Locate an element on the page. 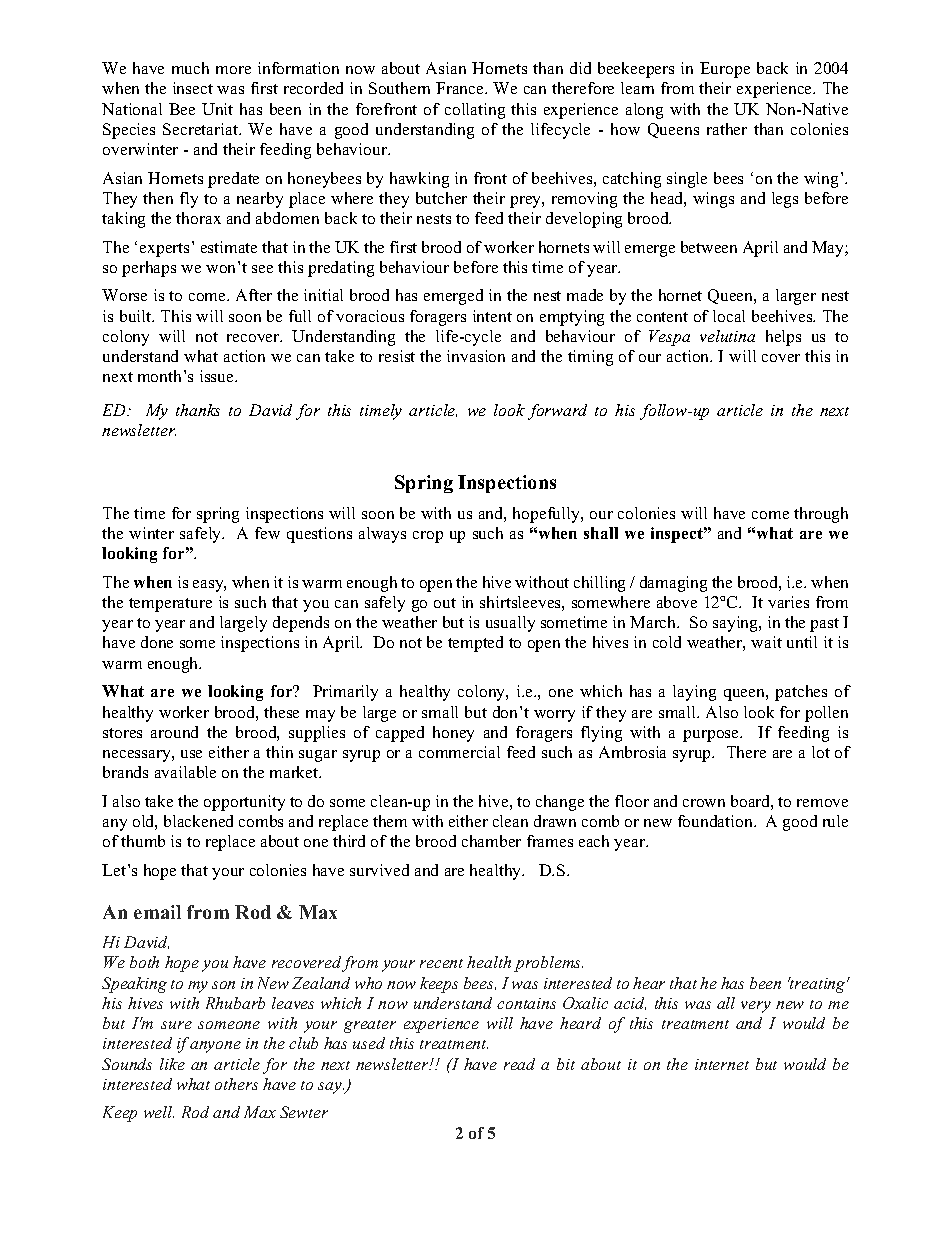  issue is located at coordinates (218, 376).
